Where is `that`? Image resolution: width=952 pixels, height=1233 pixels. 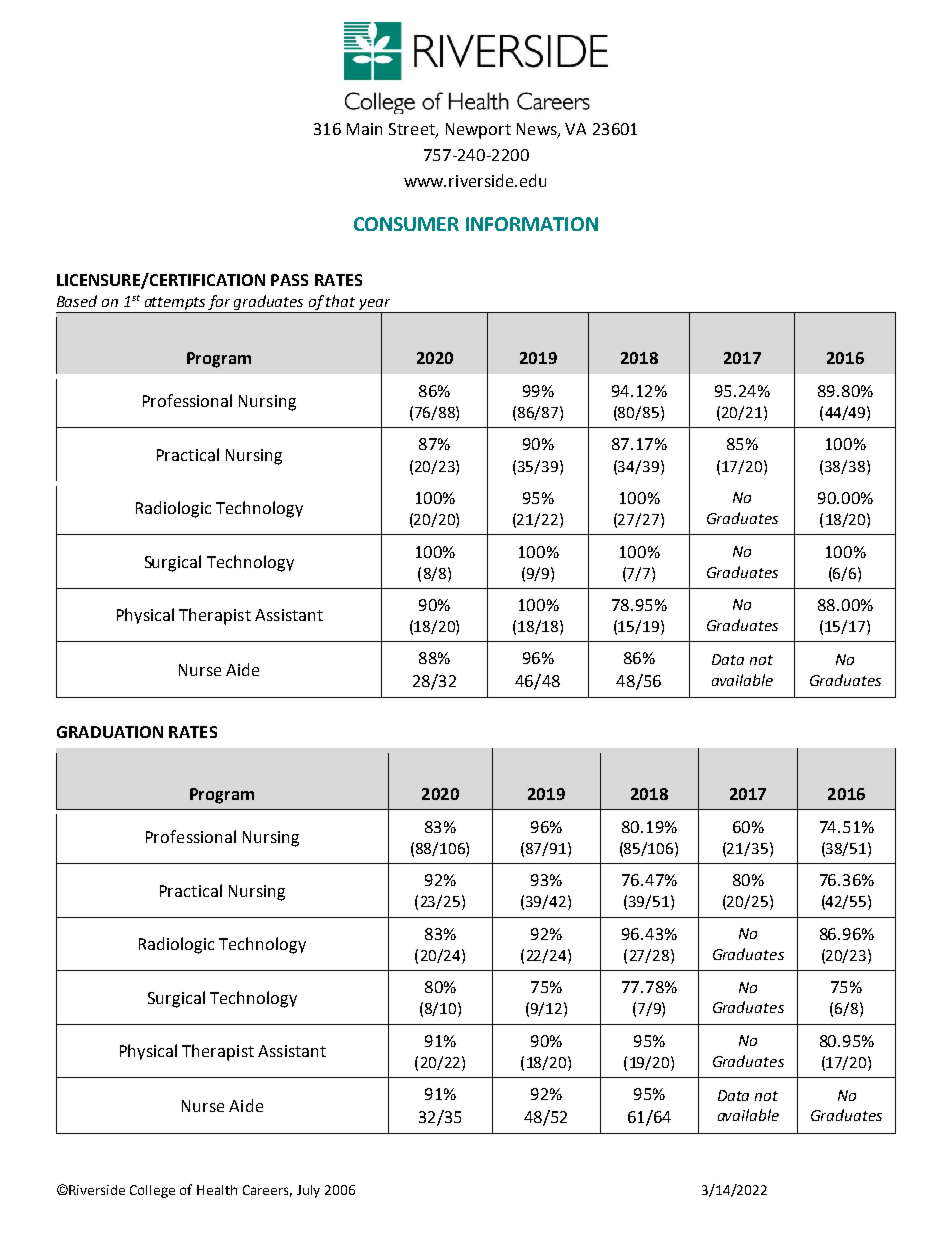 that is located at coordinates (340, 301).
